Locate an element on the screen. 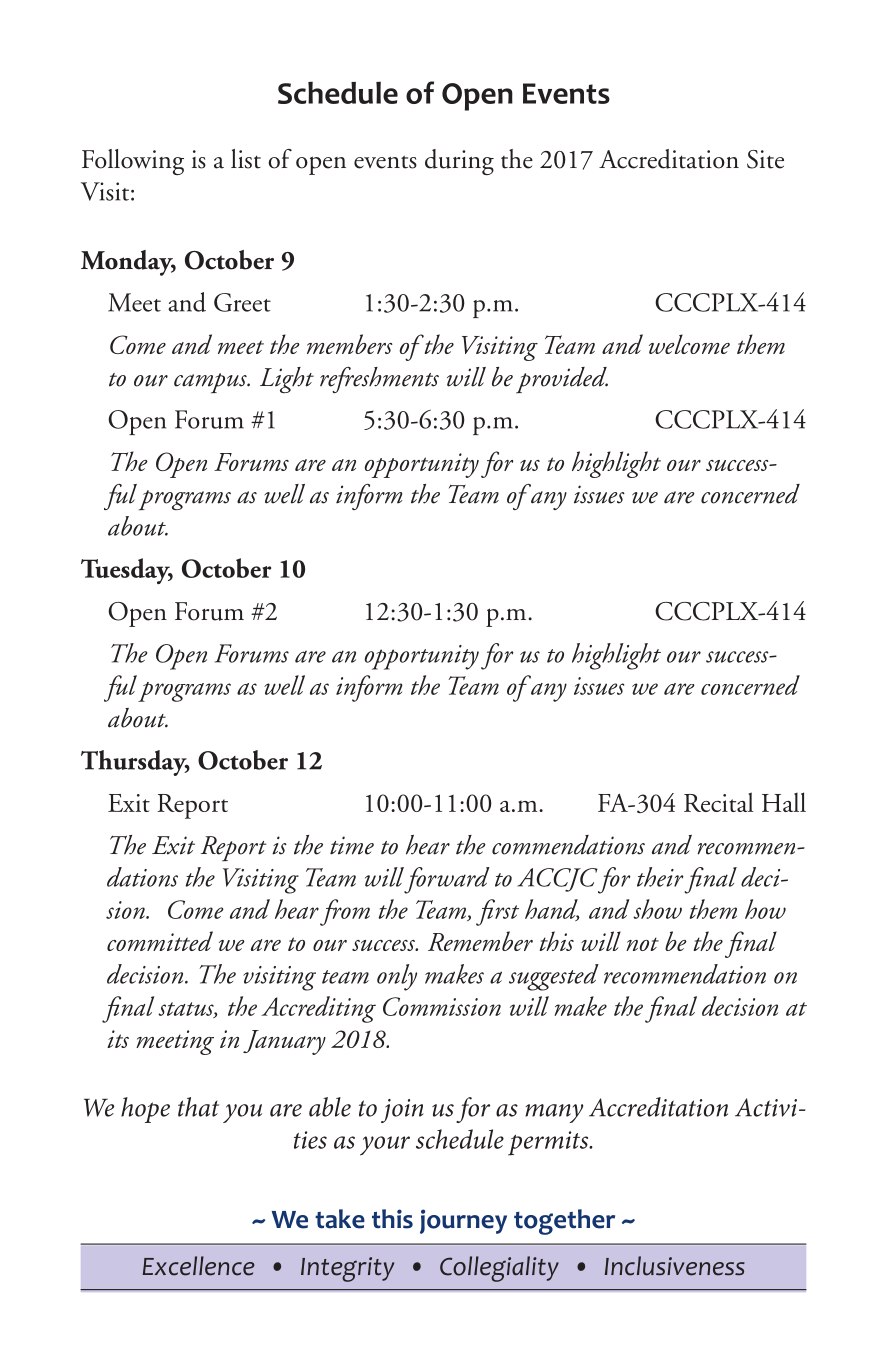 This screenshot has width=887, height=1372. Excellence is located at coordinates (198, 1266).
